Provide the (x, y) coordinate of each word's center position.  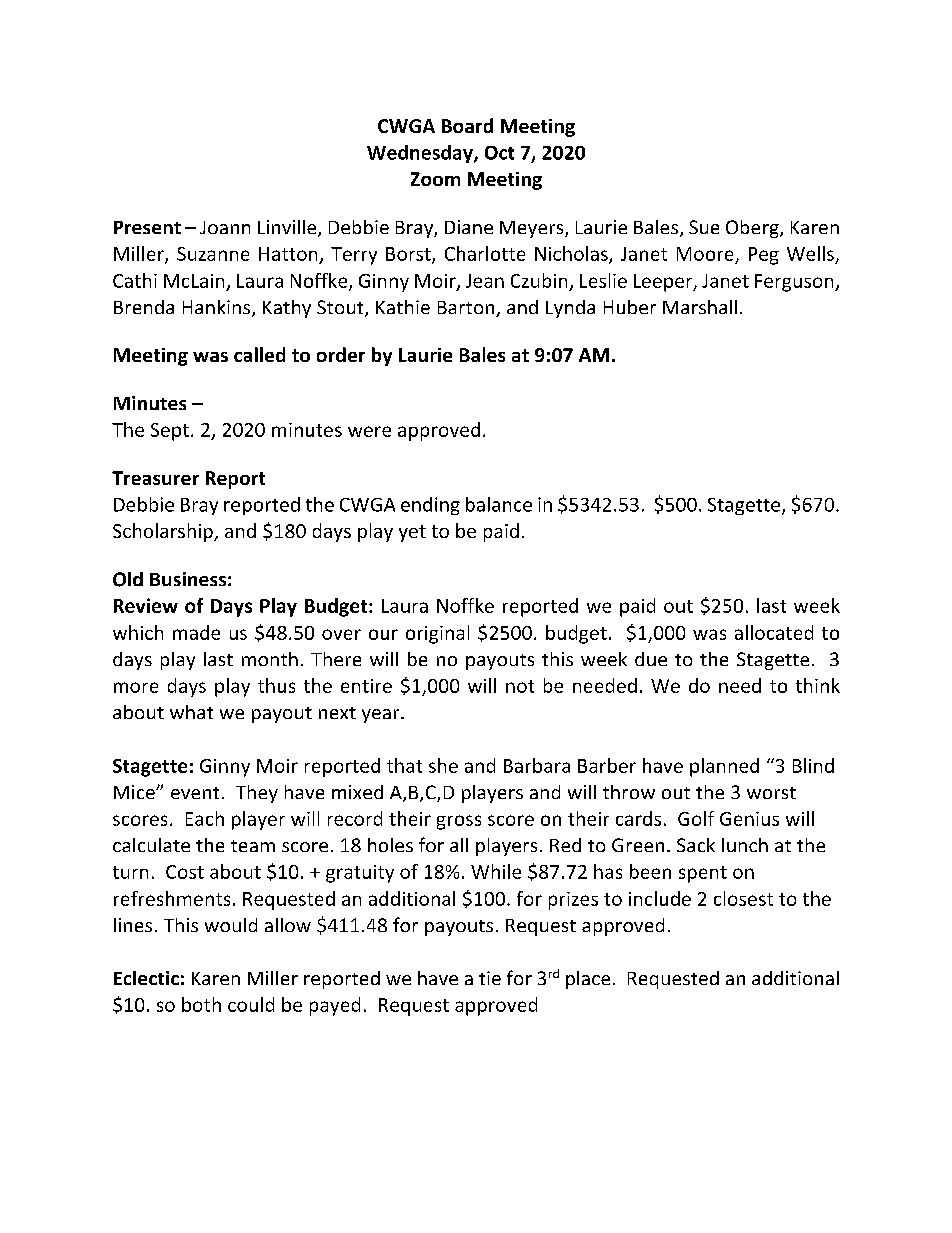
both (201, 1004)
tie (490, 978)
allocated (774, 632)
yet (412, 533)
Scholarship (164, 532)
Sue (704, 227)
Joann (225, 227)
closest (743, 898)
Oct (499, 153)
